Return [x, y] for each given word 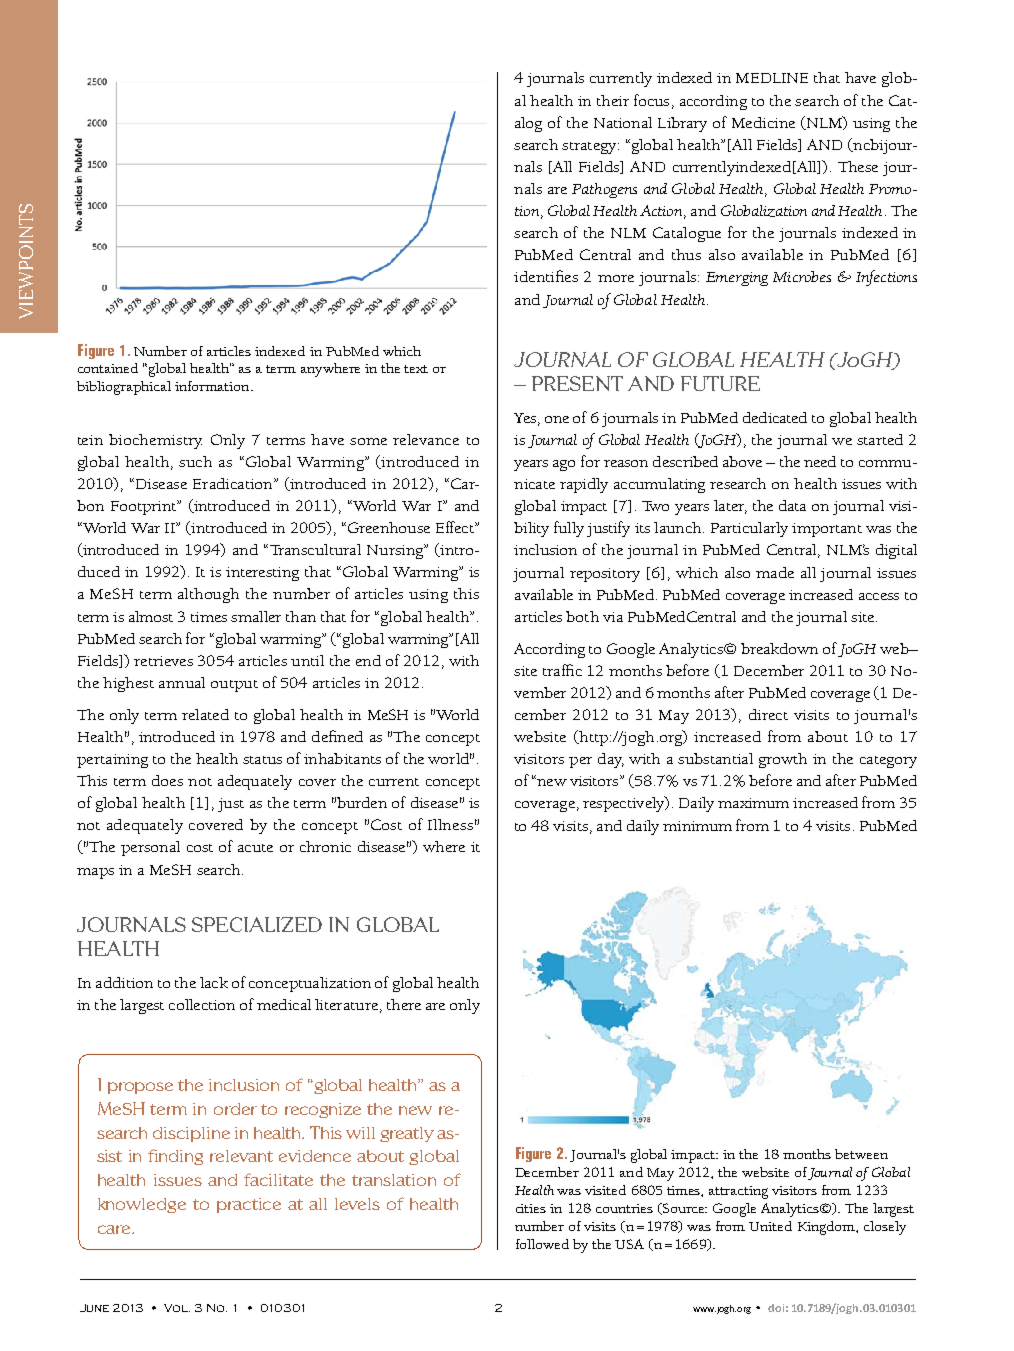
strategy [590, 148]
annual [182, 682]
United [770, 1226]
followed [542, 1244]
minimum [697, 826]
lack [214, 982]
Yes [525, 418]
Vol [177, 1308]
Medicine [763, 122]
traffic [562, 670]
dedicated [775, 417]
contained [108, 368]
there [404, 1004]
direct [768, 714]
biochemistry [155, 441]
